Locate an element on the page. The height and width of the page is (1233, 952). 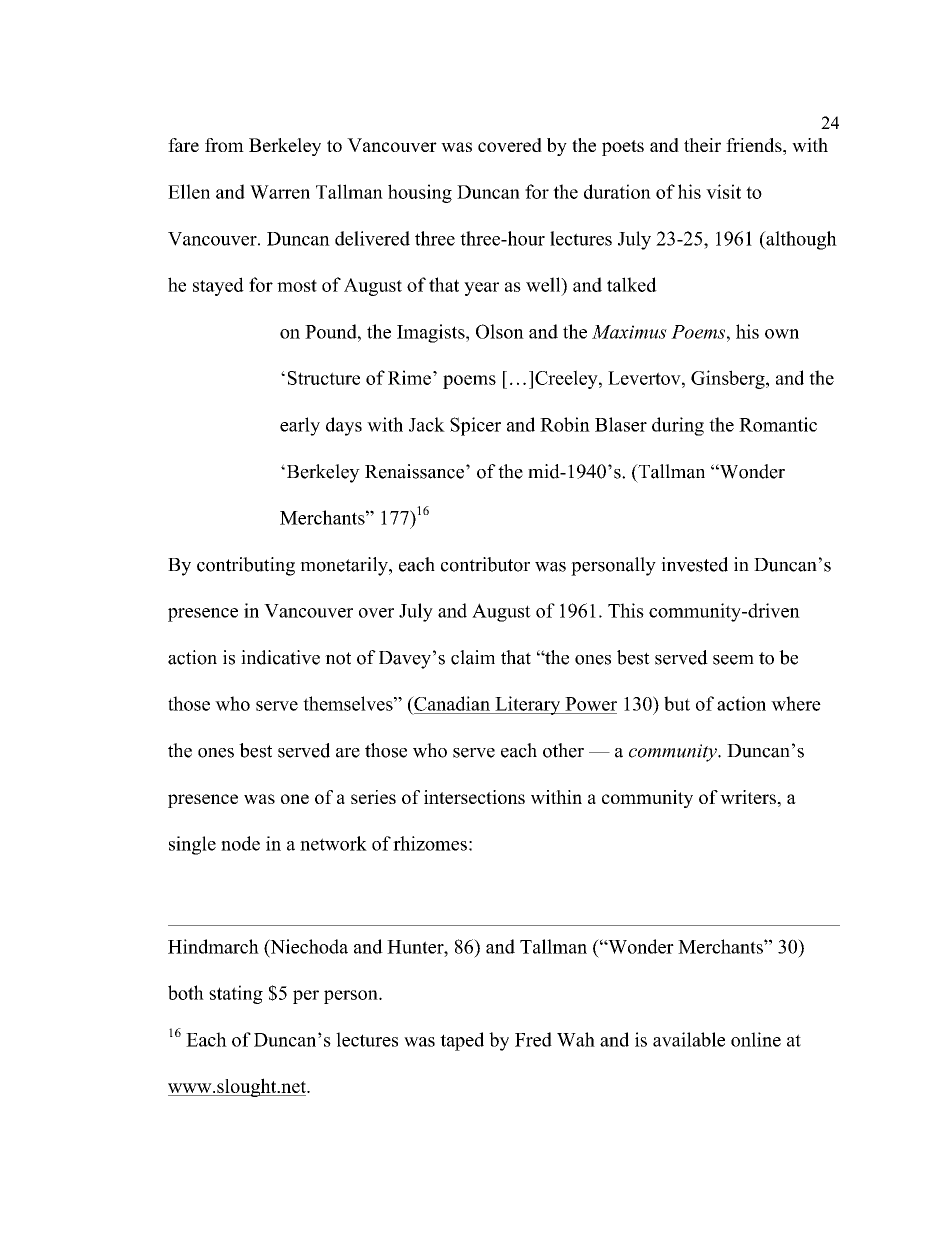
where is located at coordinates (796, 703).
